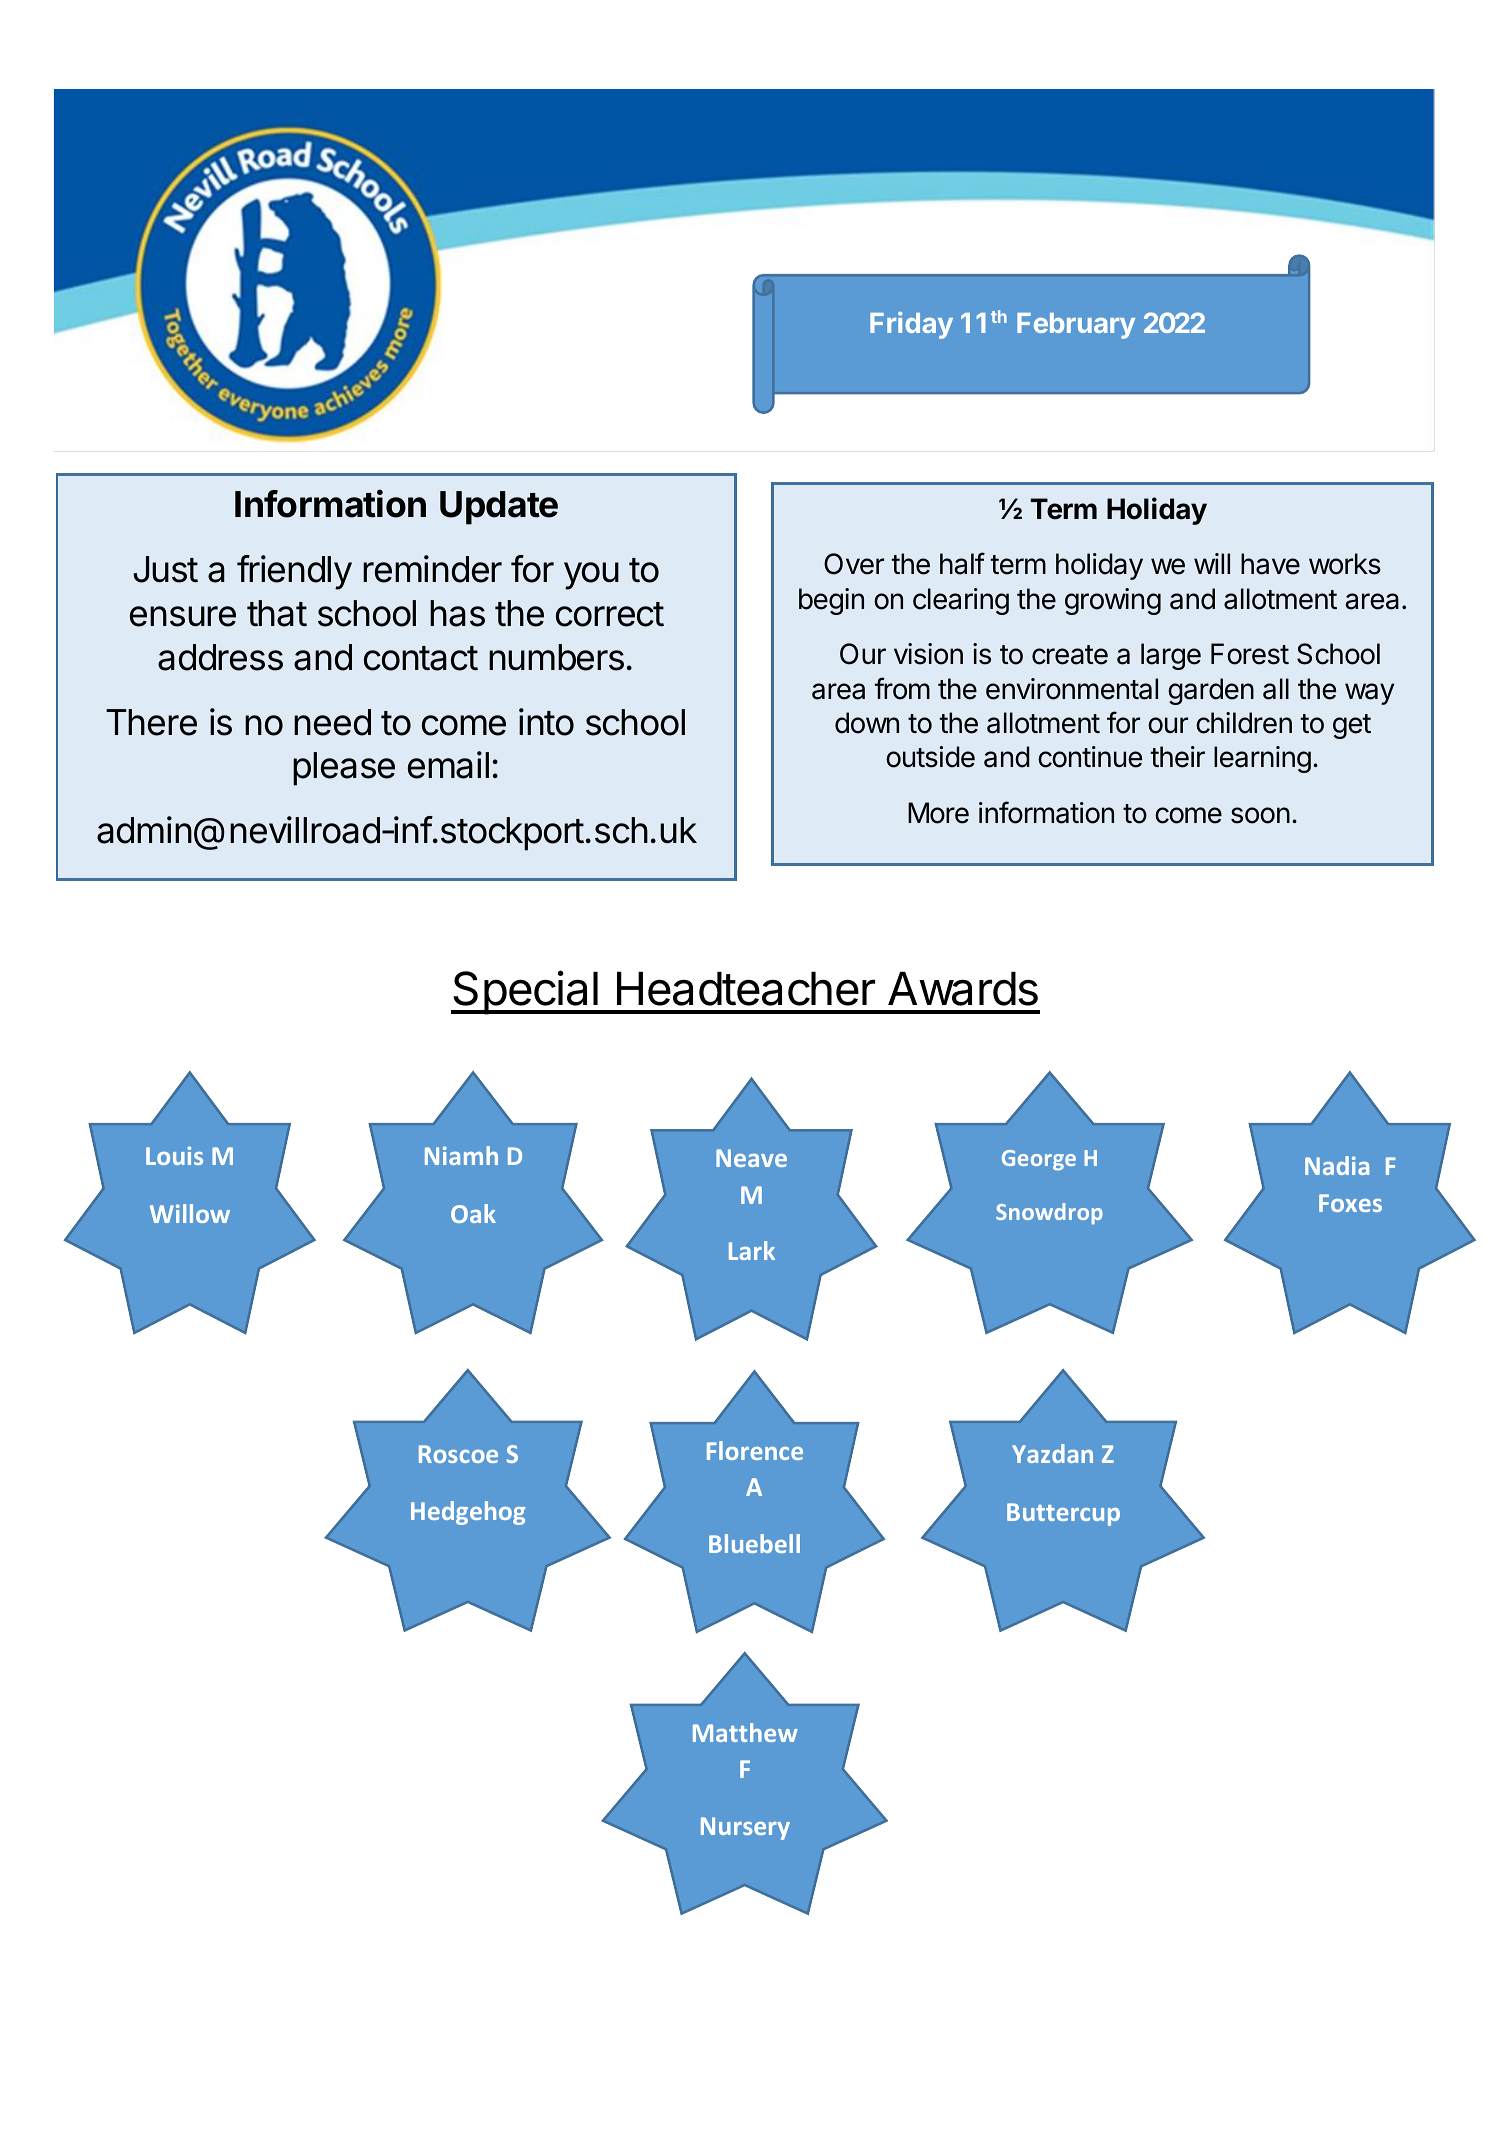 The height and width of the page is (2135, 1509). What do you see at coordinates (1337, 1165) in the page?
I see `Nadia` at bounding box center [1337, 1165].
